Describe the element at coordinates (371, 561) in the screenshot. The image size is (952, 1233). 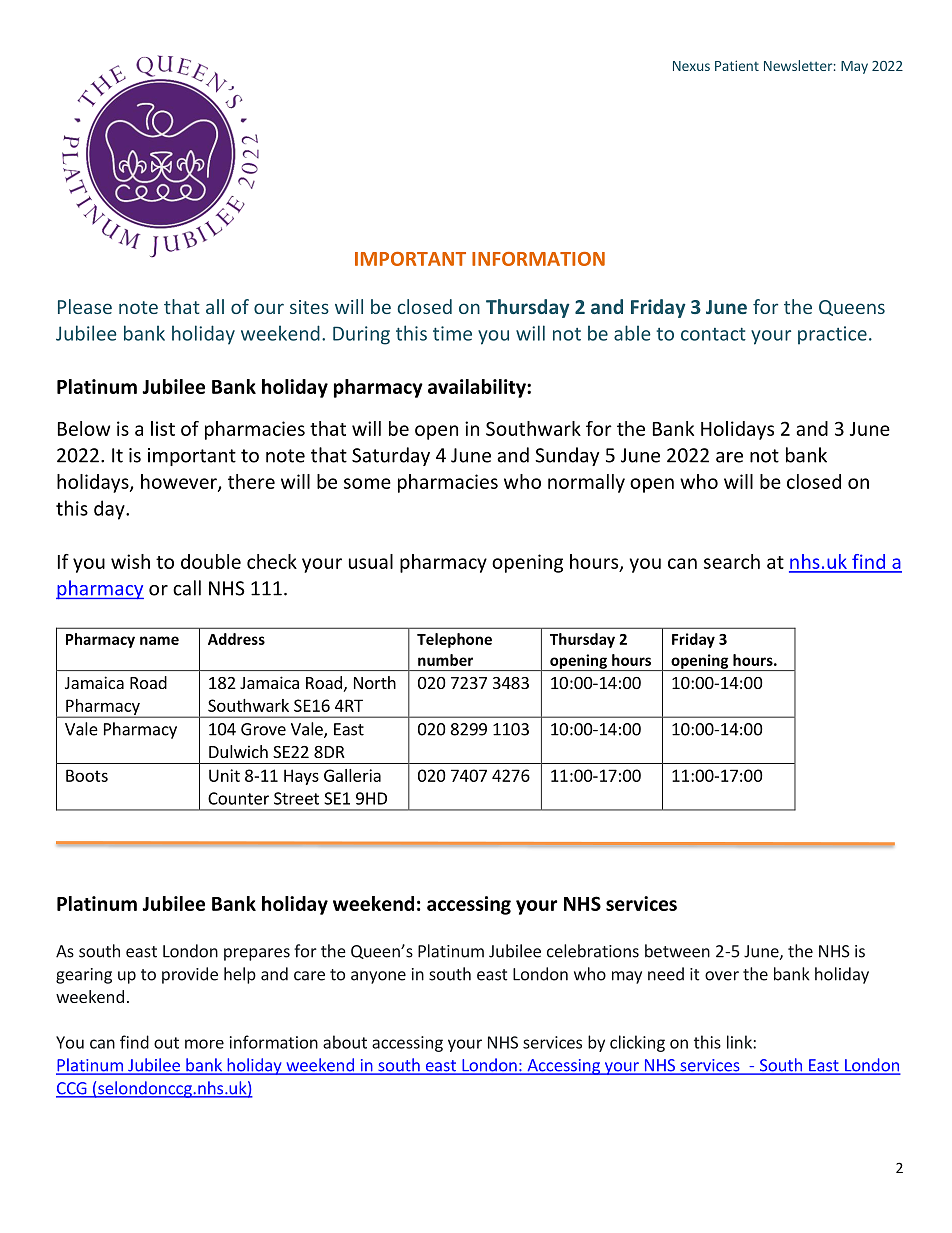
I see `usual` at that location.
